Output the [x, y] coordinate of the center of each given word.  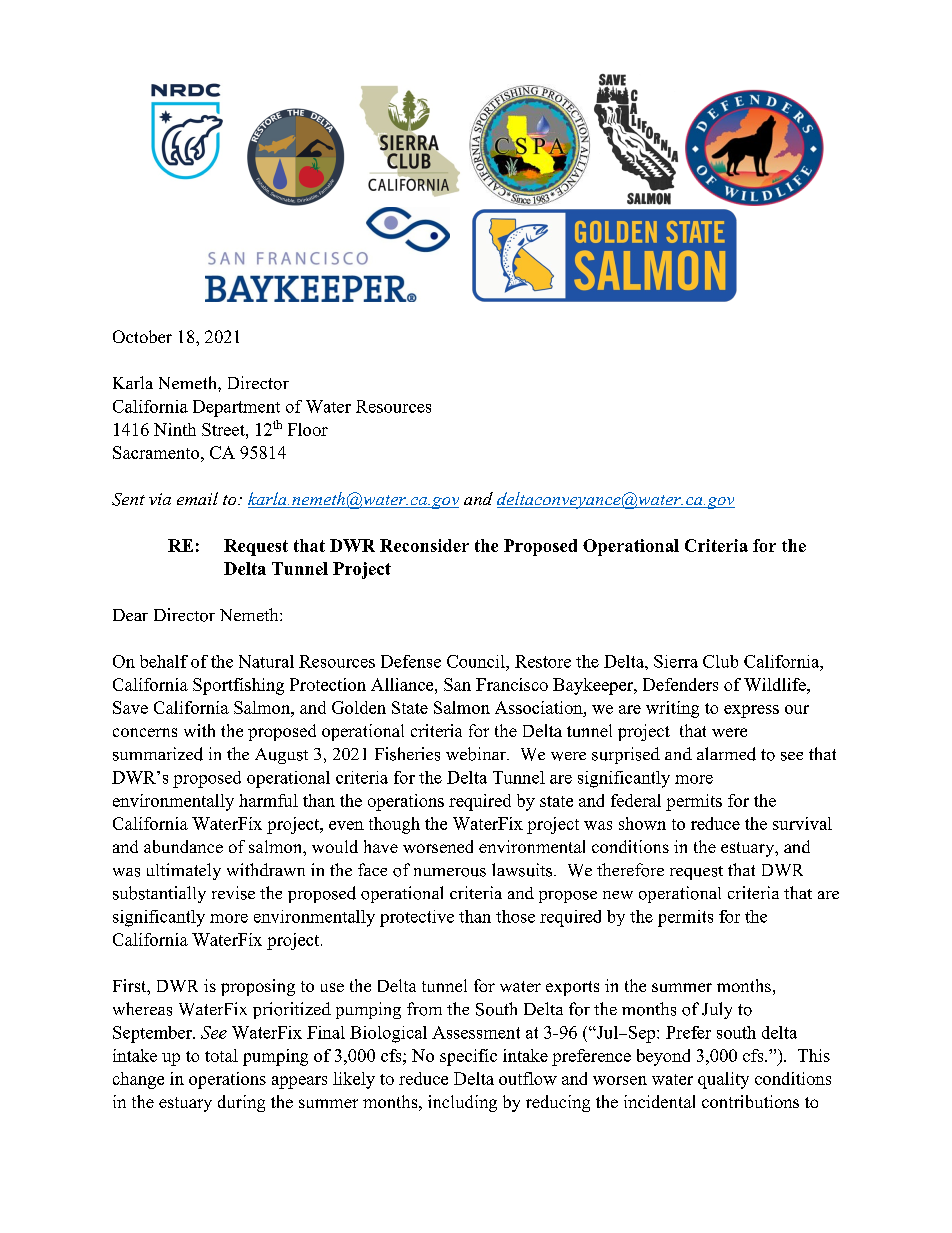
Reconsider [424, 545]
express [751, 711]
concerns [145, 732]
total [221, 1055]
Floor [308, 429]
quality [723, 1080]
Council [477, 661]
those [515, 916]
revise [233, 893]
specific [468, 1057]
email [197, 498]
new [618, 895]
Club [720, 661]
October [142, 336]
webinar [477, 754]
